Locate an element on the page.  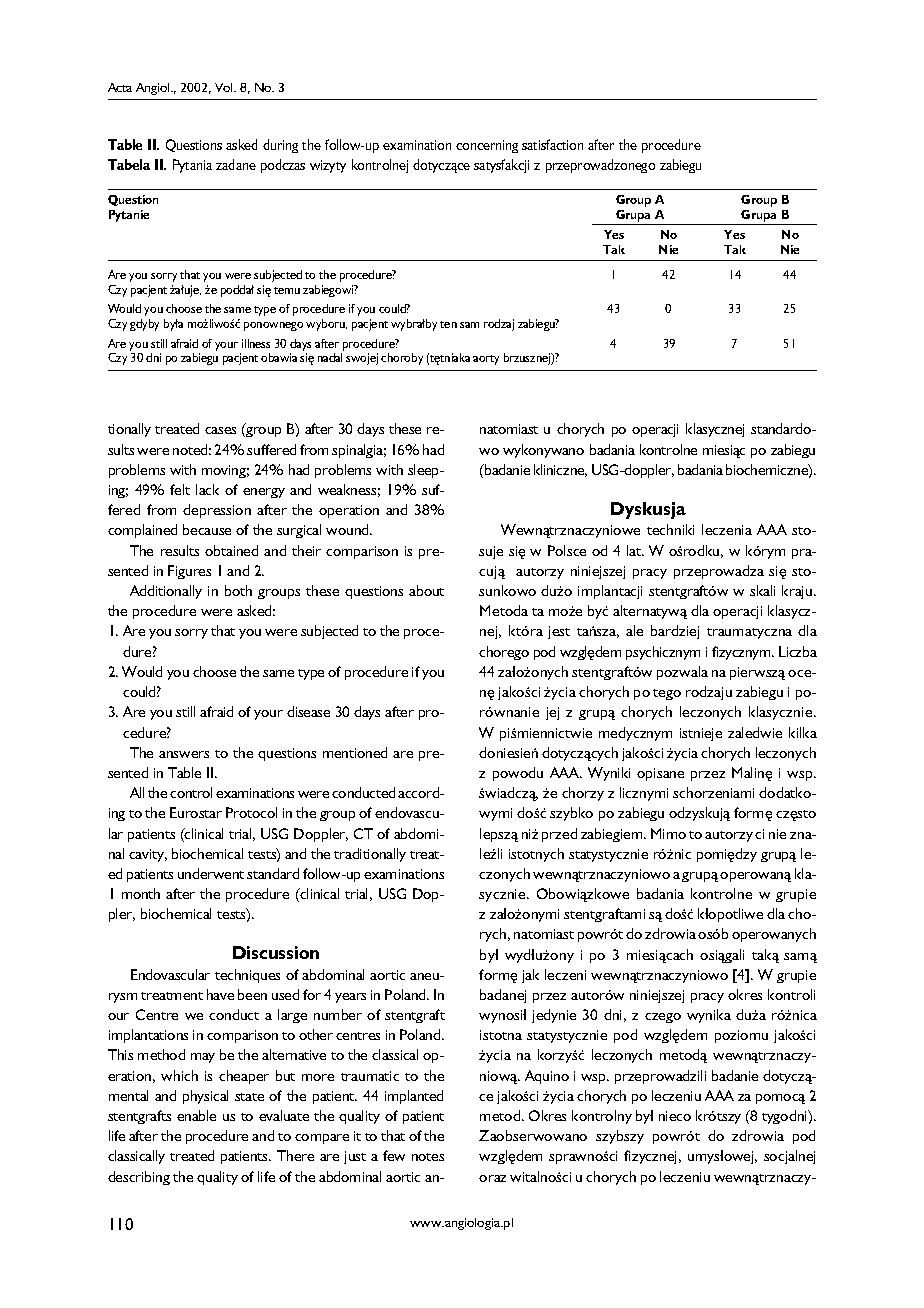
cases is located at coordinates (220, 430).
